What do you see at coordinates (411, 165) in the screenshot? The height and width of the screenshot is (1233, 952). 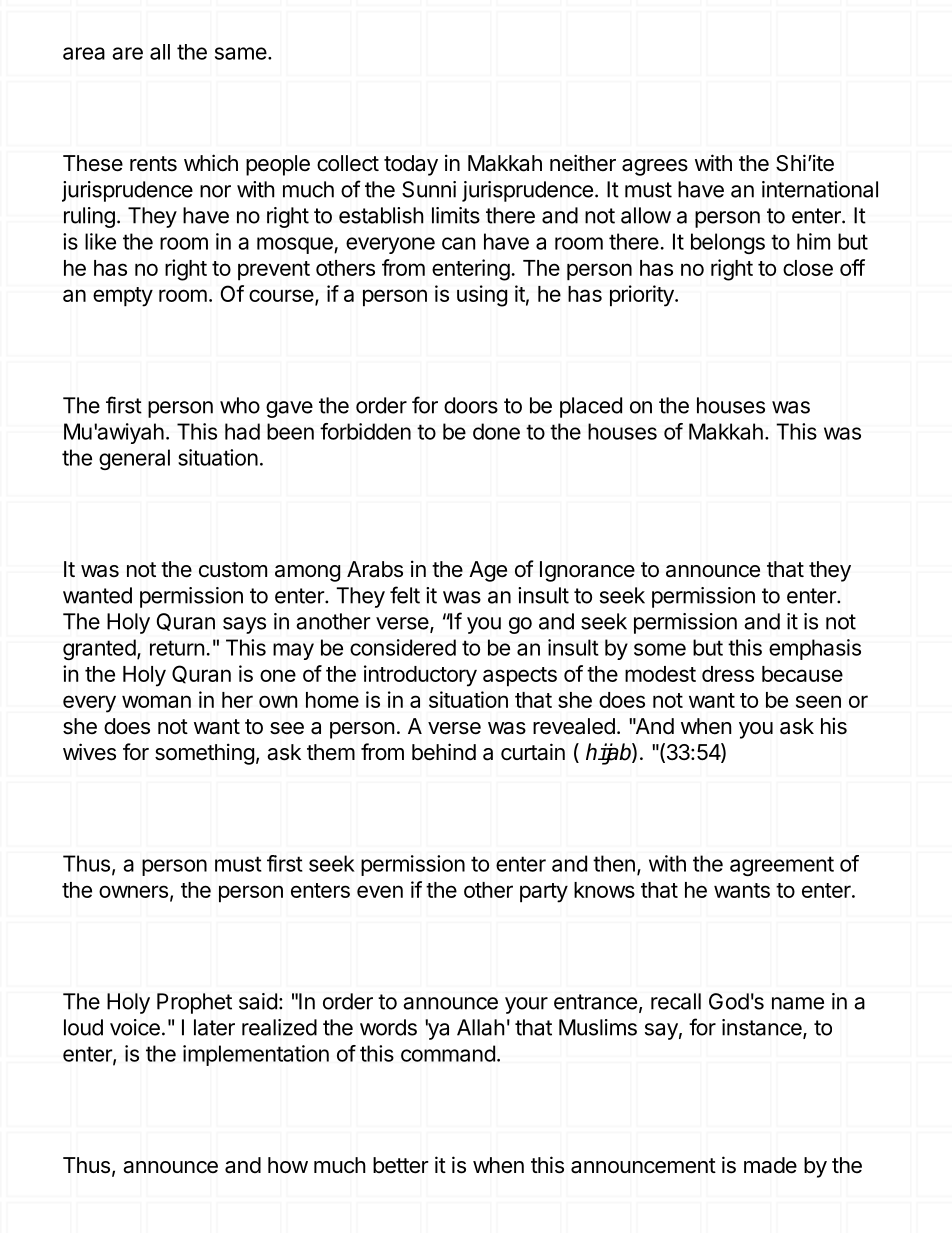 I see `today` at bounding box center [411, 165].
